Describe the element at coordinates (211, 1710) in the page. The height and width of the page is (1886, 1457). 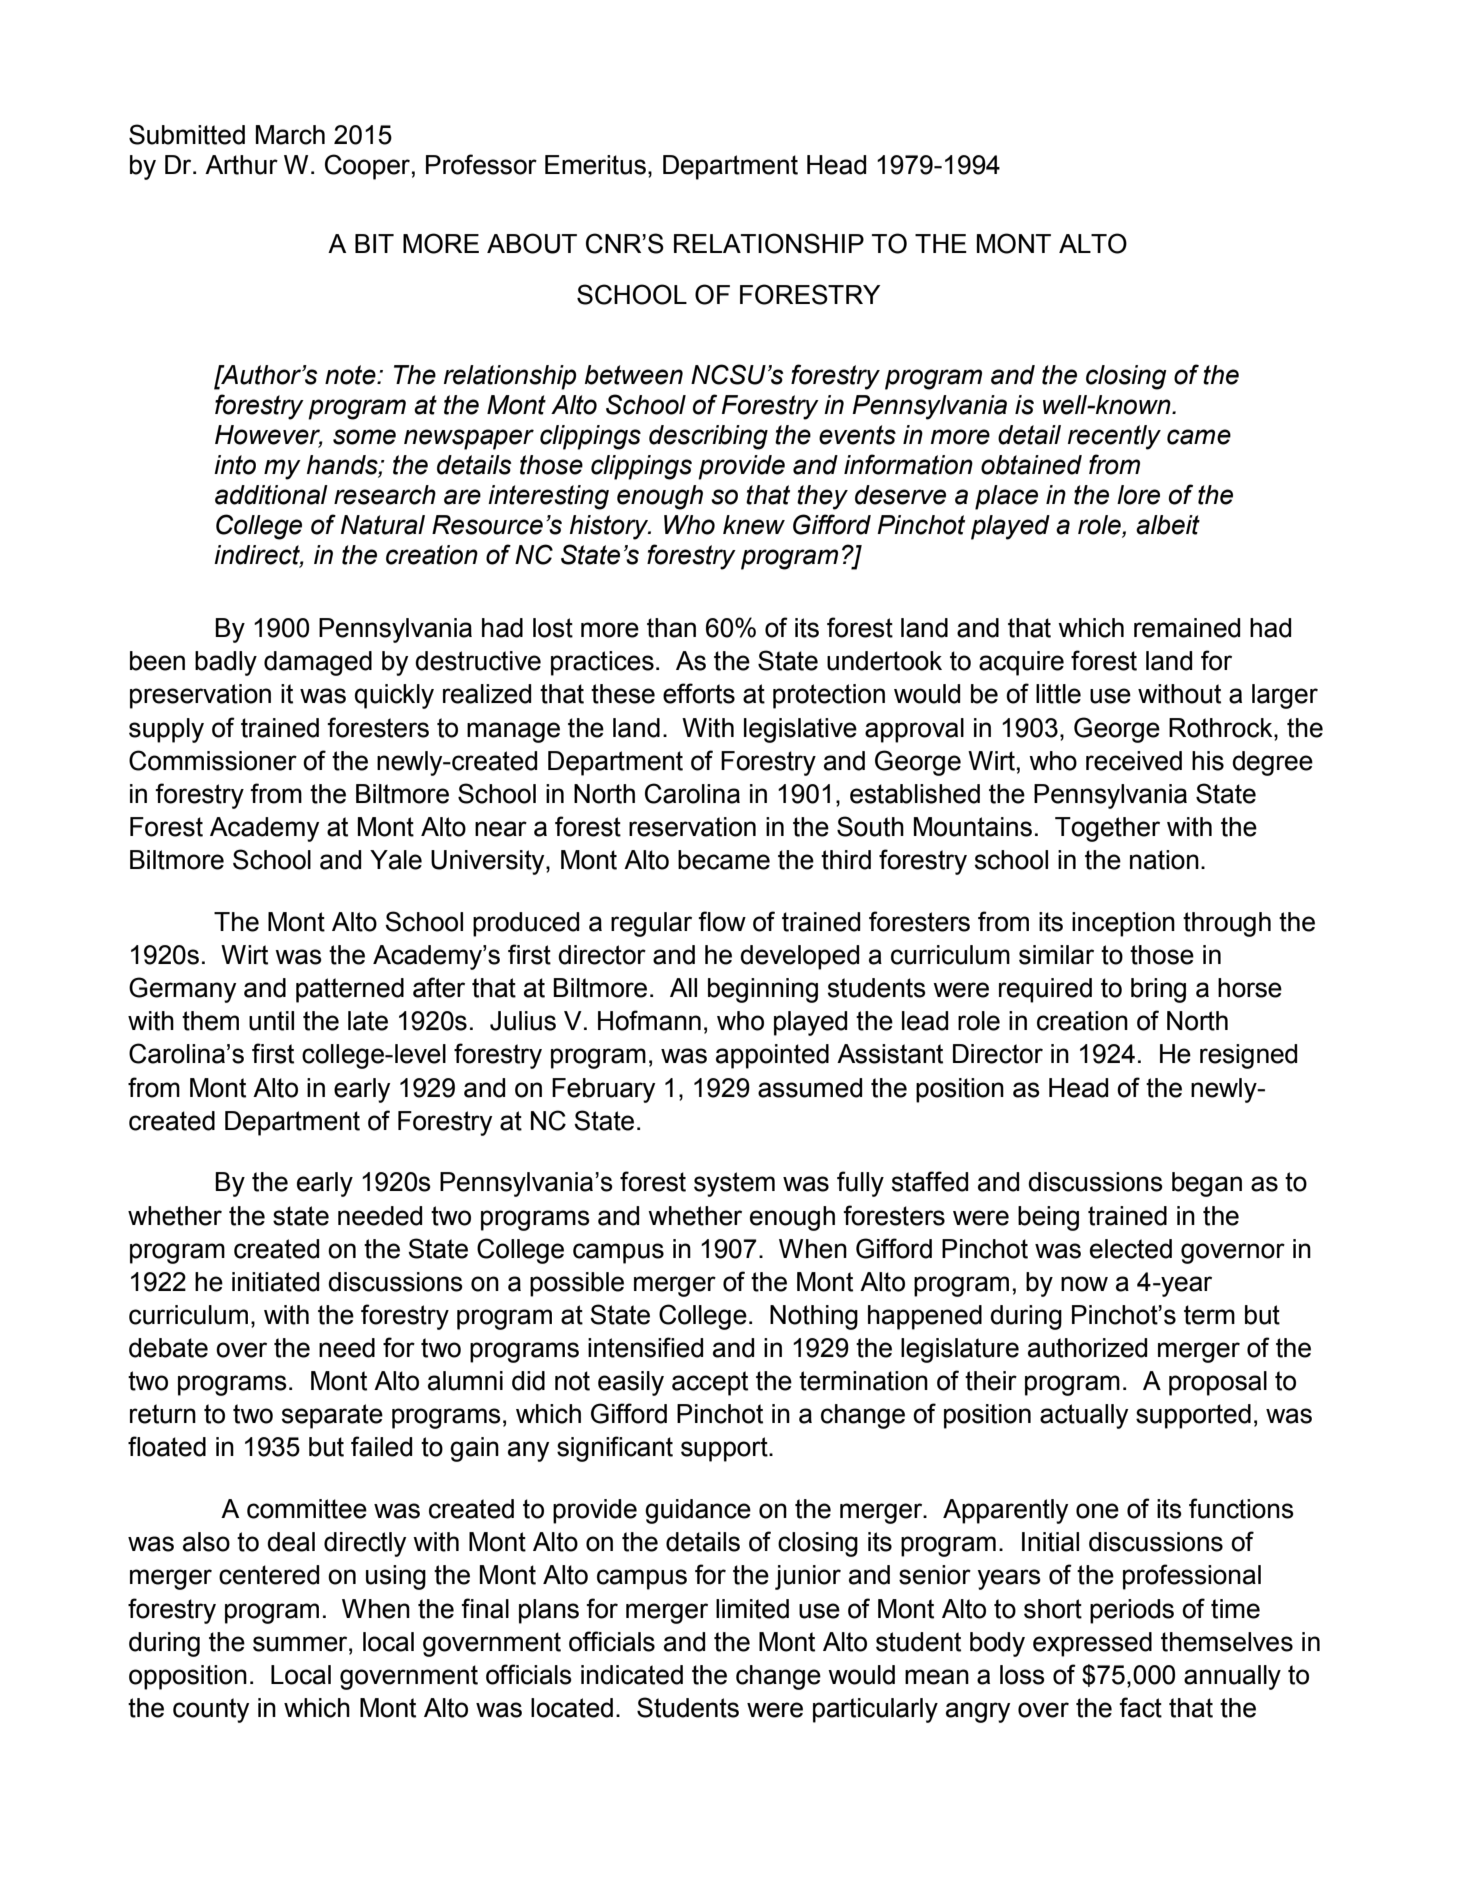
I see `county` at that location.
